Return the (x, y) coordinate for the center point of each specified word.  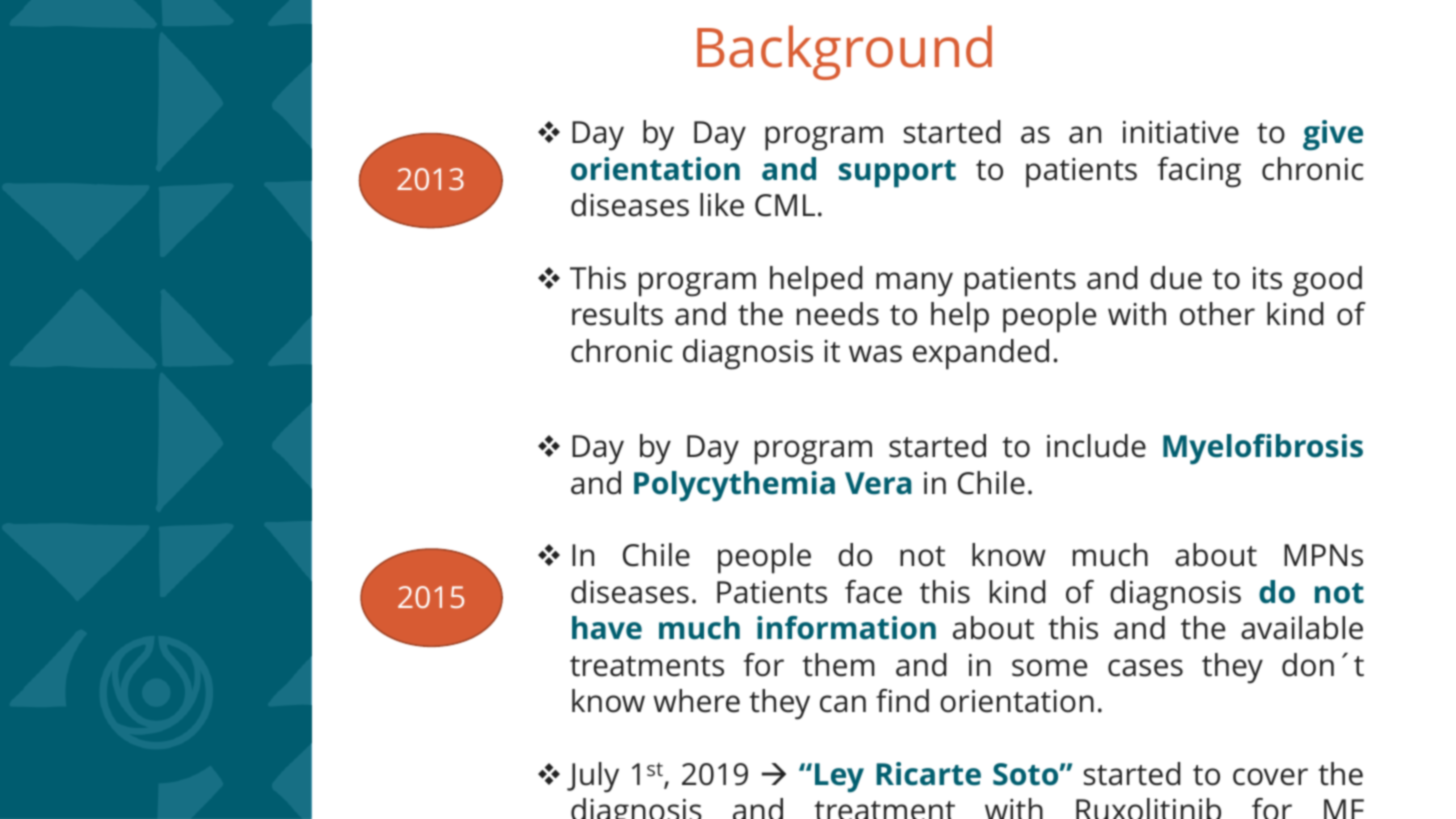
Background (844, 52)
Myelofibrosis (1263, 449)
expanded (981, 354)
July (593, 777)
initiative (1181, 132)
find (902, 701)
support (897, 174)
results (617, 314)
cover (1270, 777)
